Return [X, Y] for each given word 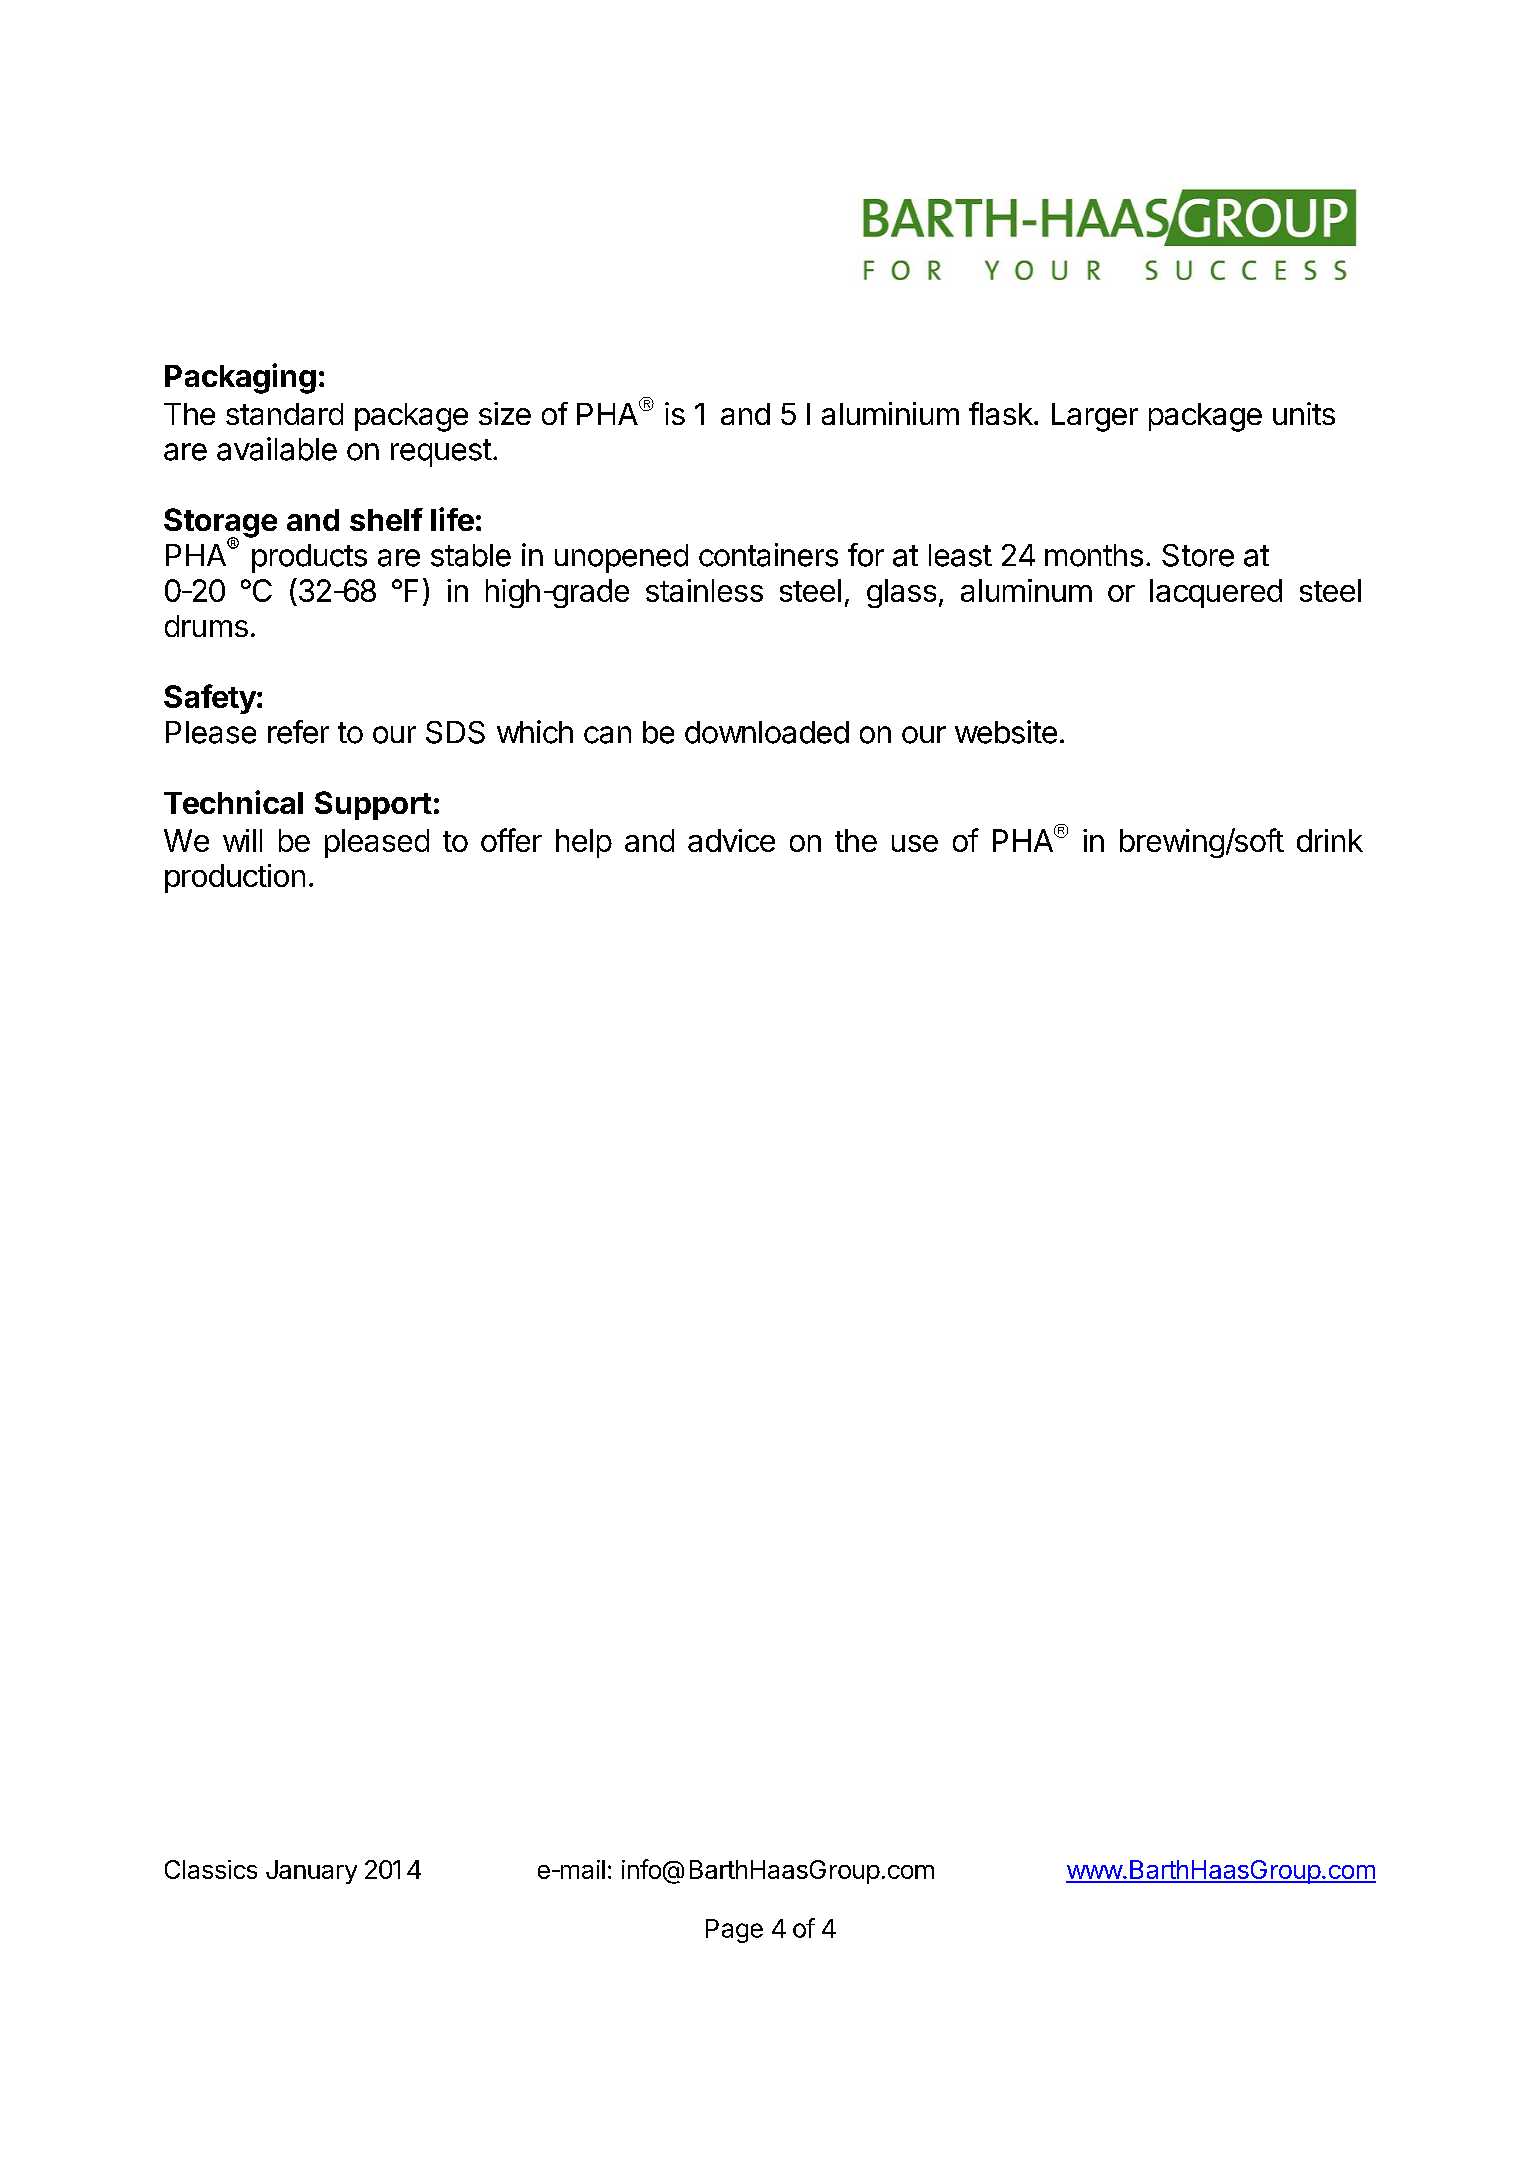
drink [1330, 840]
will [242, 840]
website [1006, 732]
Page [734, 1931]
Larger [1095, 417]
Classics [211, 1869]
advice [731, 840]
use [915, 843]
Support [373, 805]
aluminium [890, 413]
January [311, 1872]
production [235, 878]
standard [284, 414]
